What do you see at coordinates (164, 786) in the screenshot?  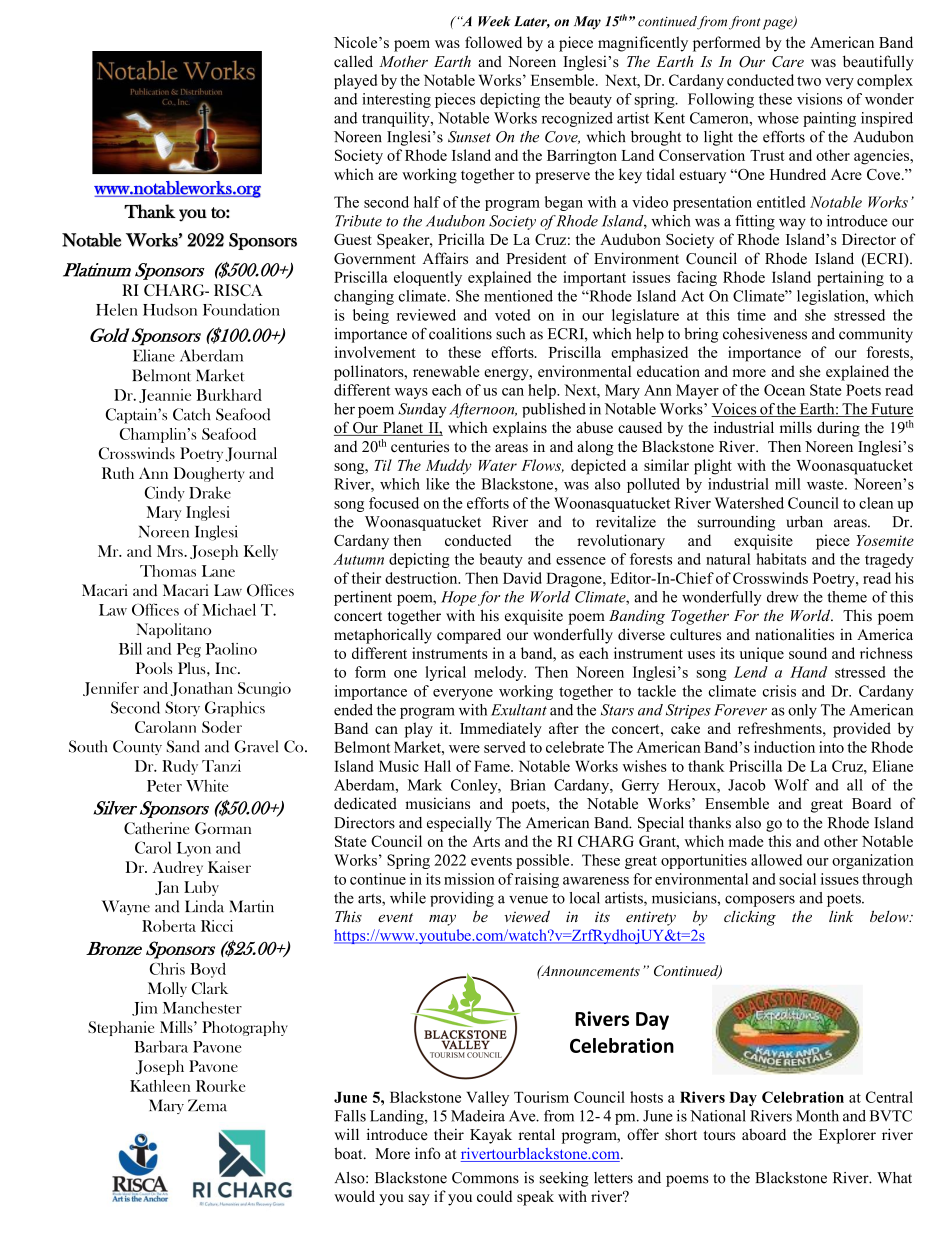 I see `Peter` at bounding box center [164, 786].
